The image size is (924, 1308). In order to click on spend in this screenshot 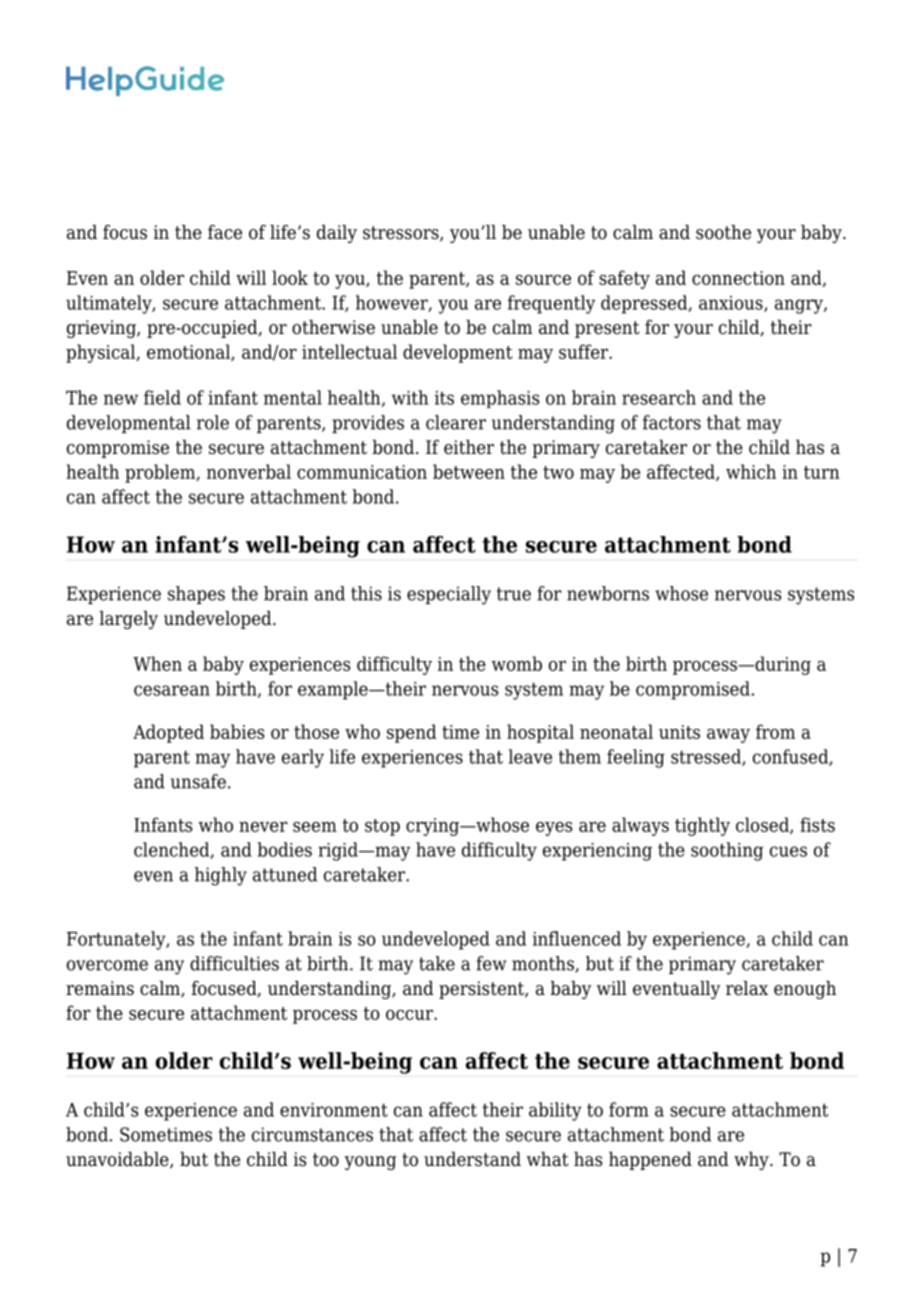, I will do `click(411, 733)`.
